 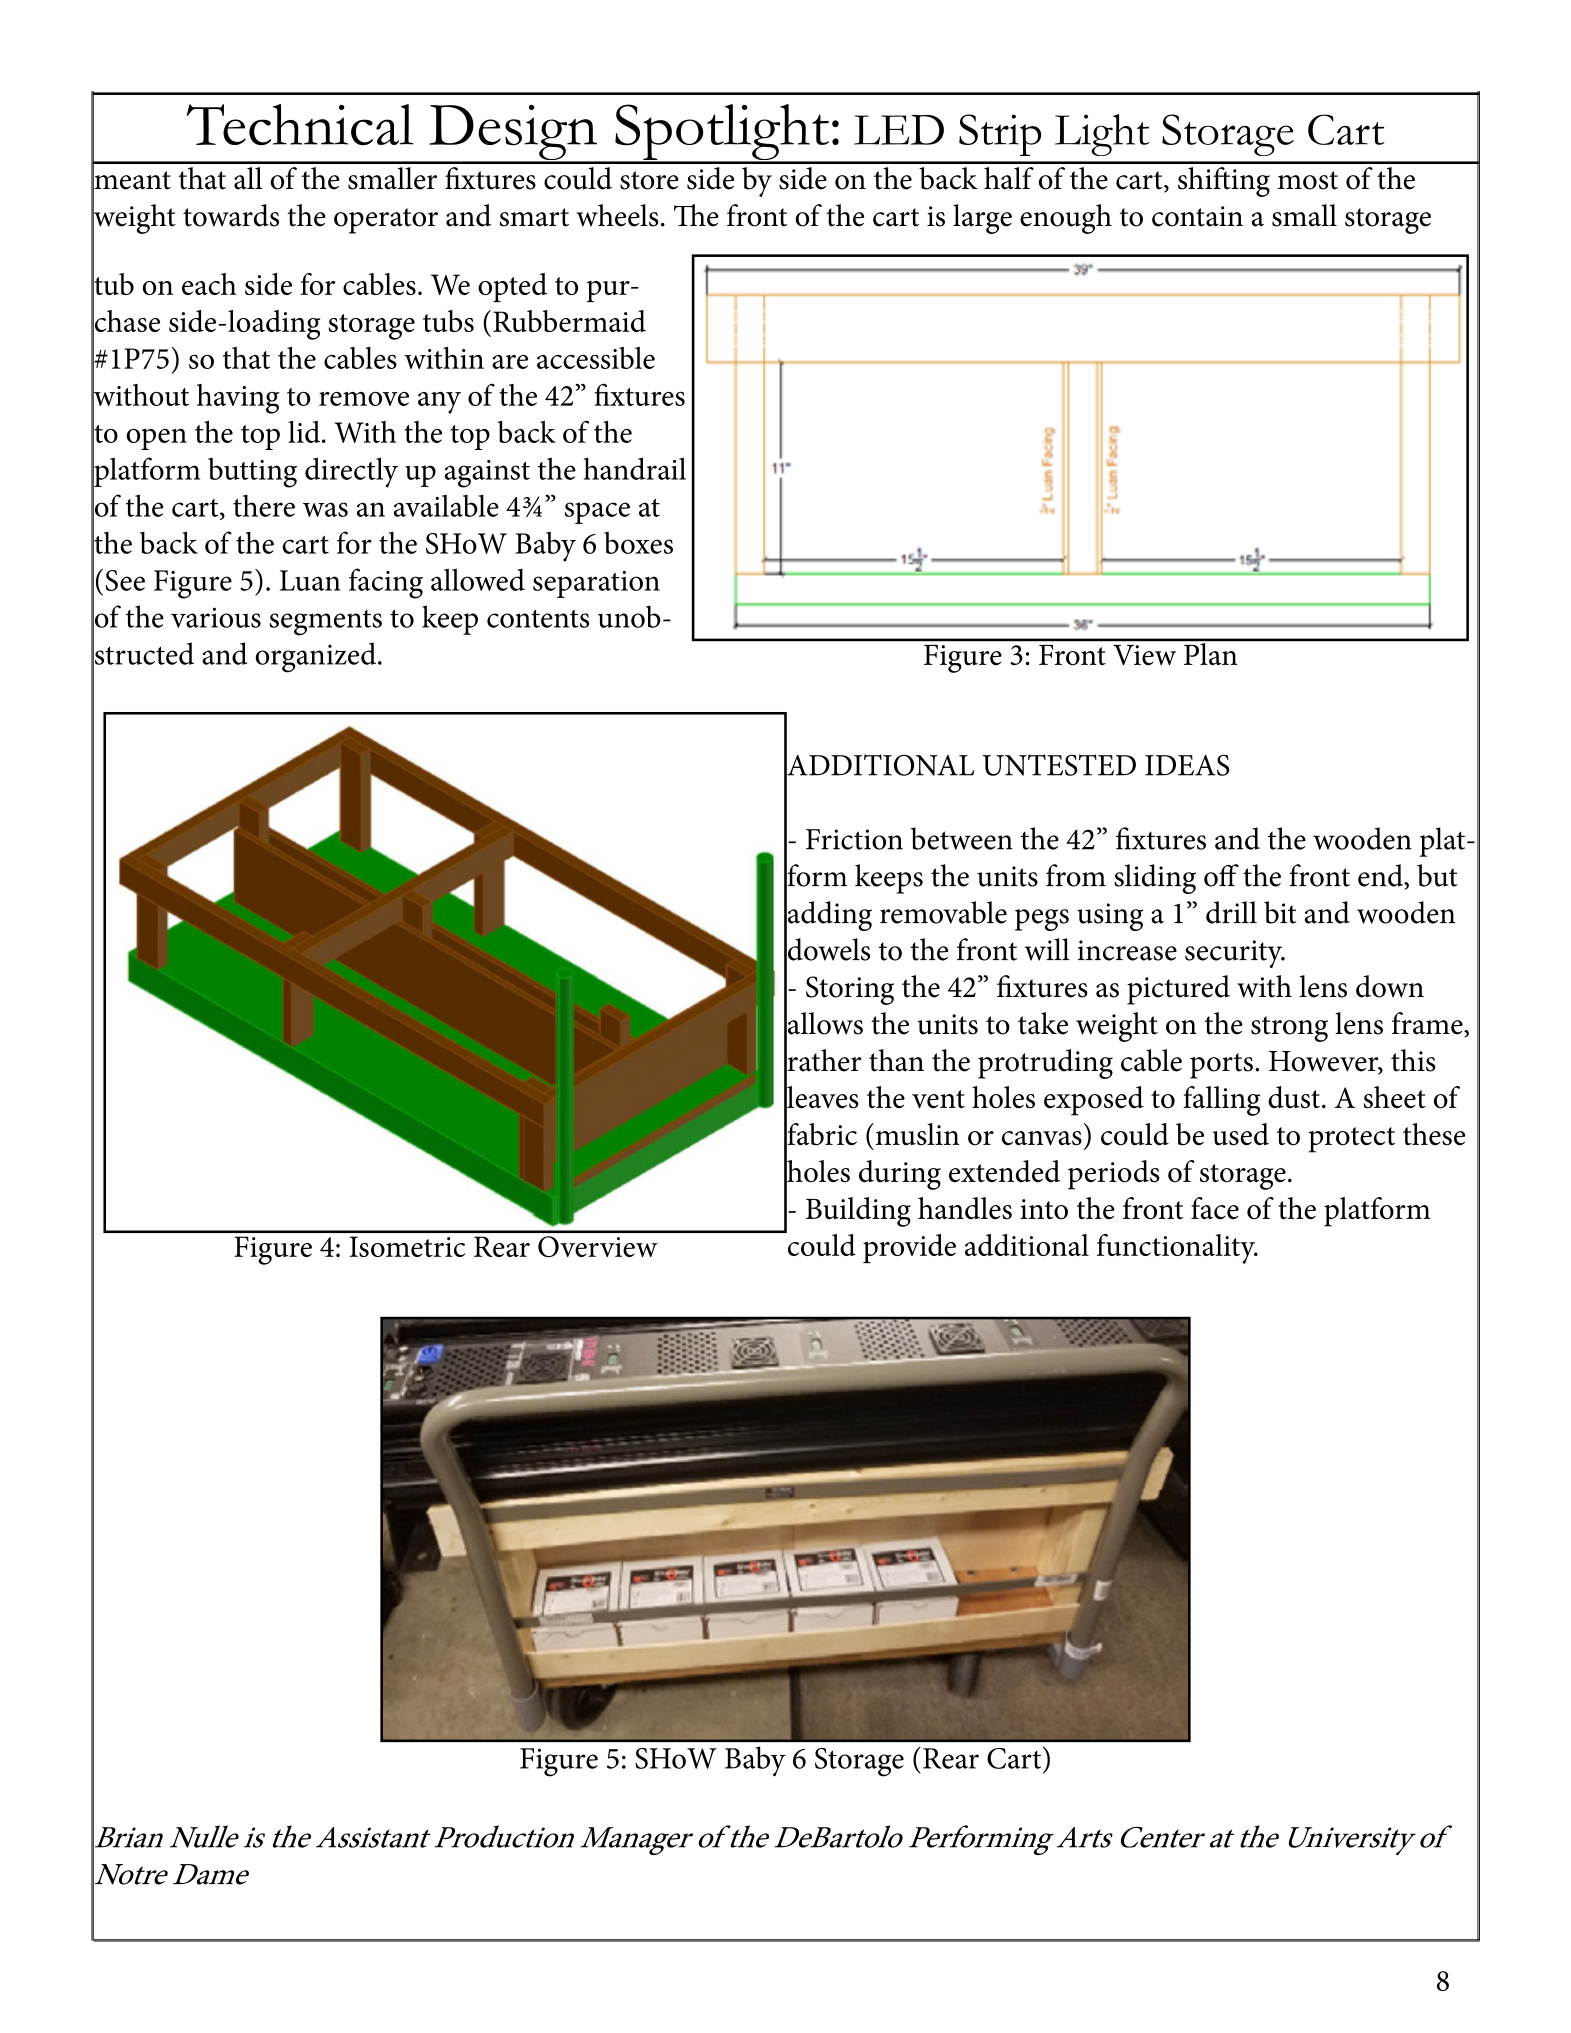 I want to click on there, so click(x=264, y=506).
